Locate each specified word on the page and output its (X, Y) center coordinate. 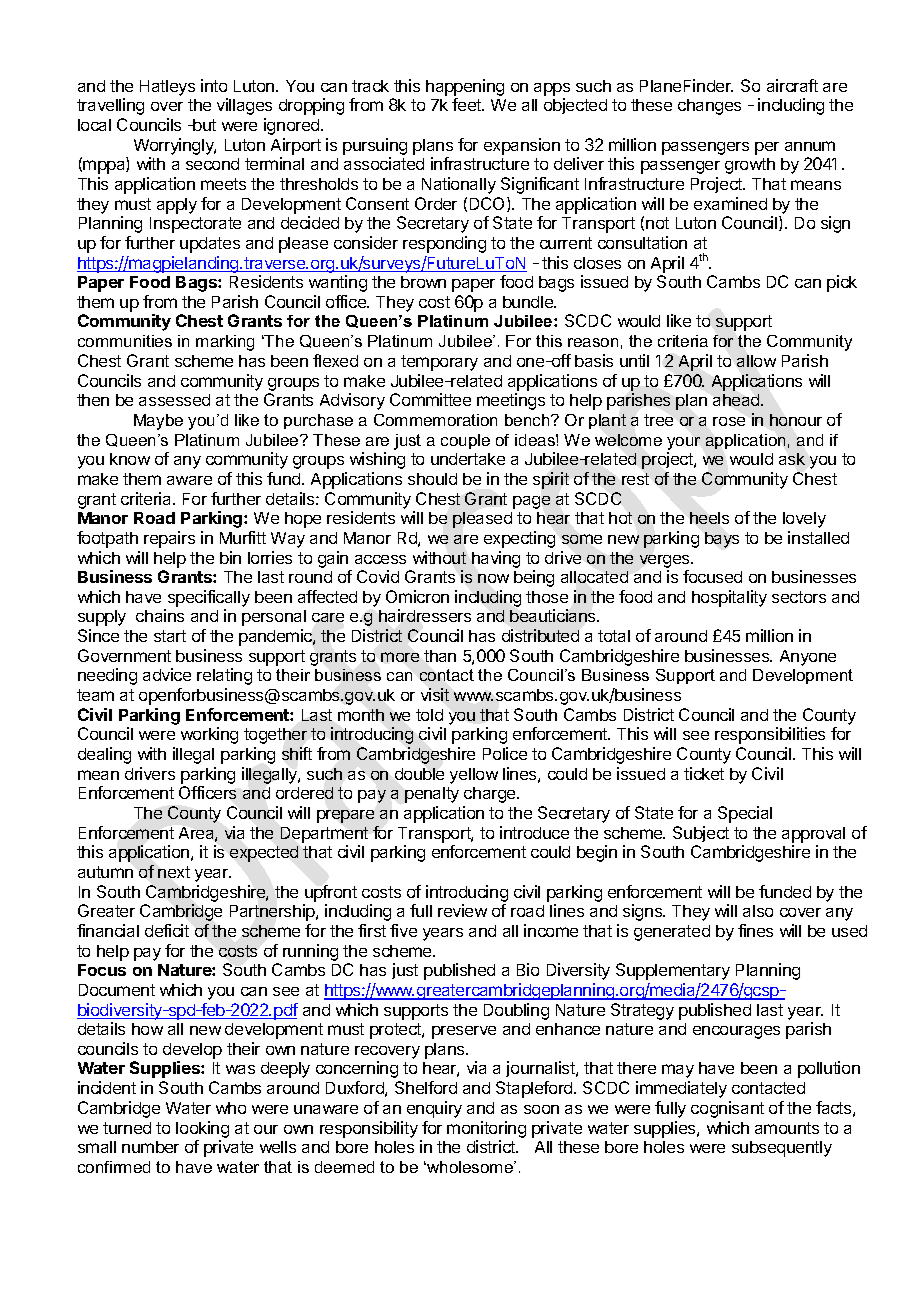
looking (202, 1129)
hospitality (729, 598)
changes (709, 107)
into (214, 85)
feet (468, 104)
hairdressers (425, 615)
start (170, 636)
